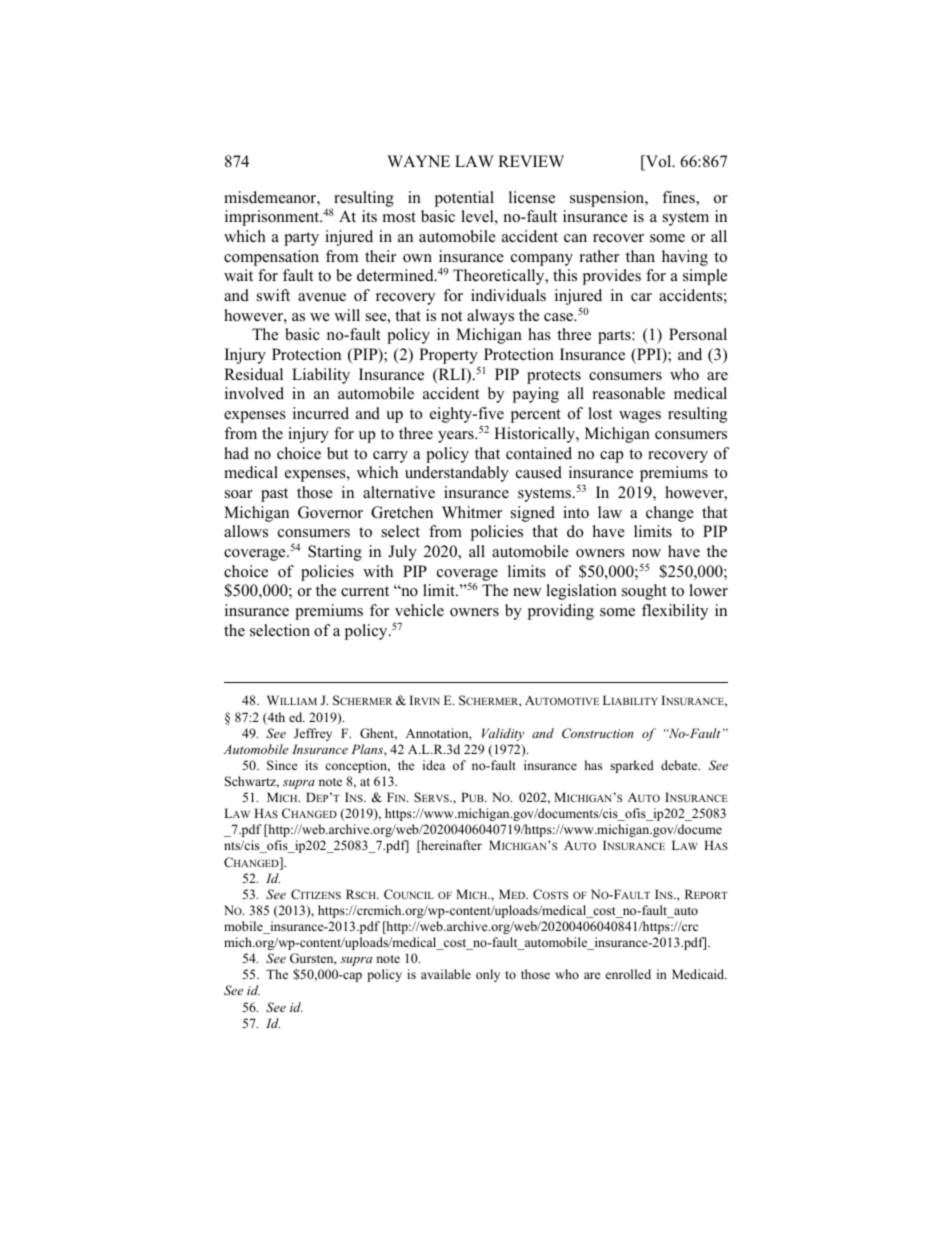 Image resolution: width=952 pixels, height=1233 pixels. Describe the element at coordinates (301, 239) in the screenshot. I see `party` at that location.
